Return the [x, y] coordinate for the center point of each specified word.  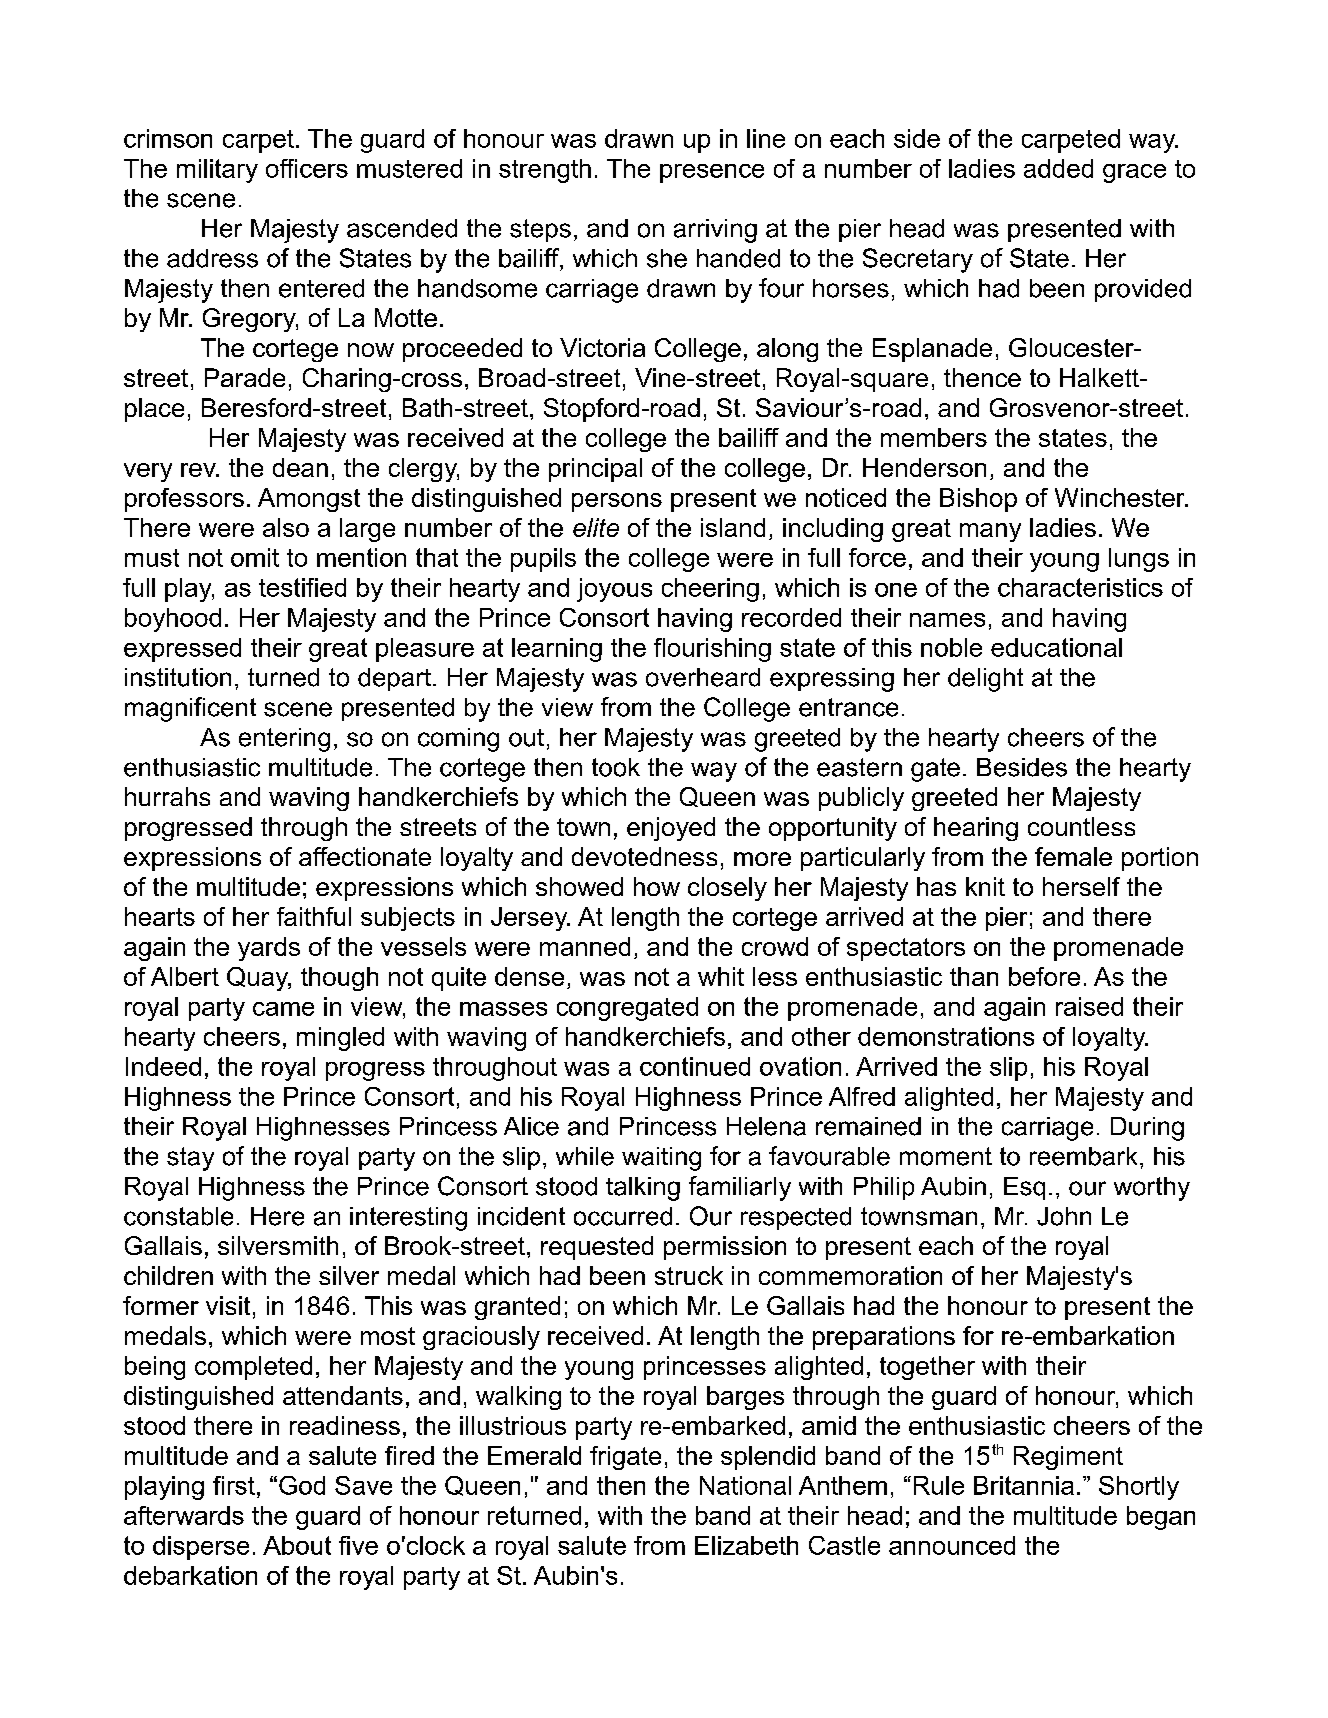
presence [712, 173]
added [1058, 168]
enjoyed [671, 829]
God [302, 1485]
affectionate [365, 856]
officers [307, 168]
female [1073, 856]
